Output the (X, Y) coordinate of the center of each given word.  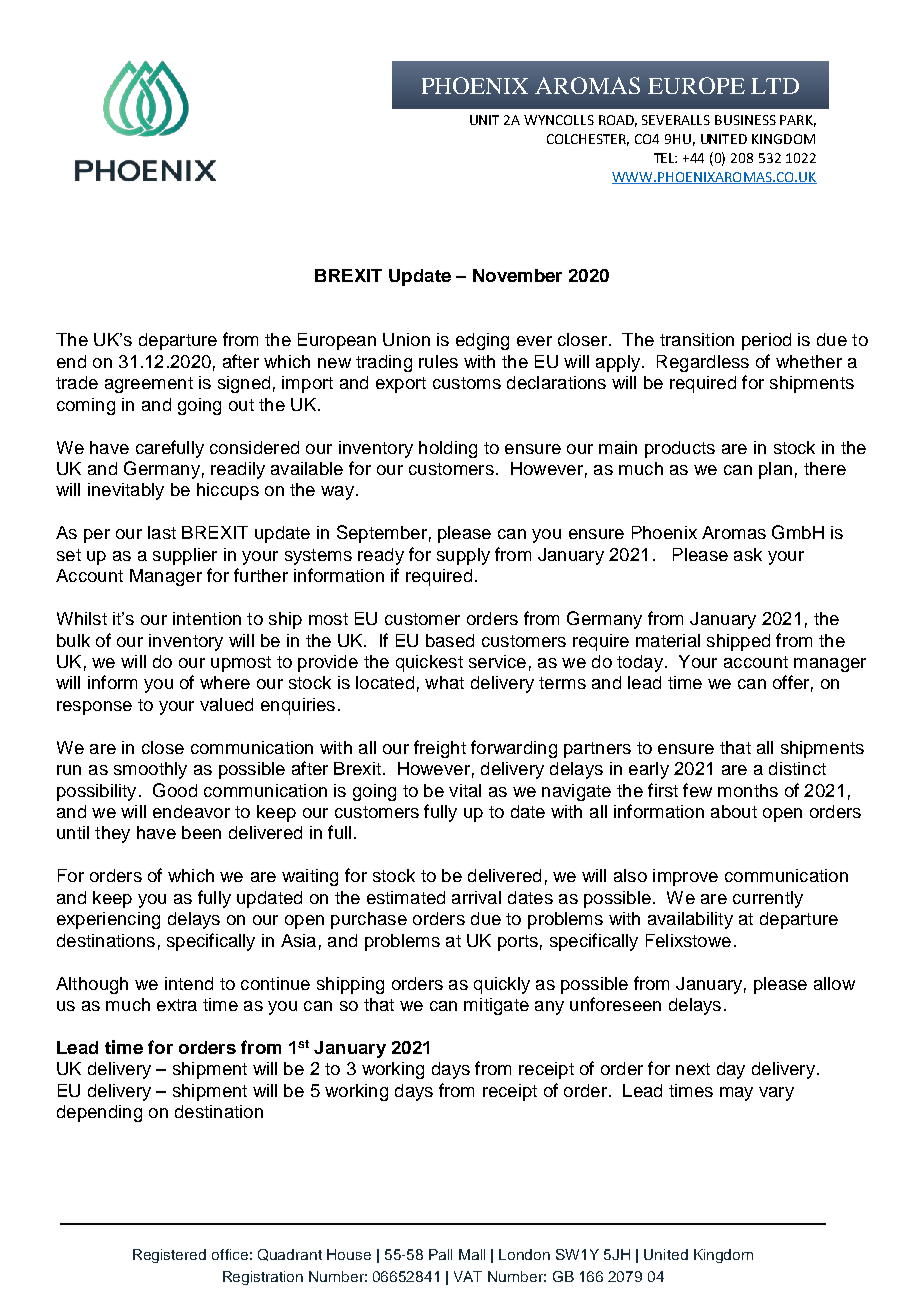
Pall (440, 1254)
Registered (169, 1256)
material (668, 640)
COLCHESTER (588, 140)
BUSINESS (745, 120)
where (225, 682)
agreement (149, 385)
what (444, 682)
